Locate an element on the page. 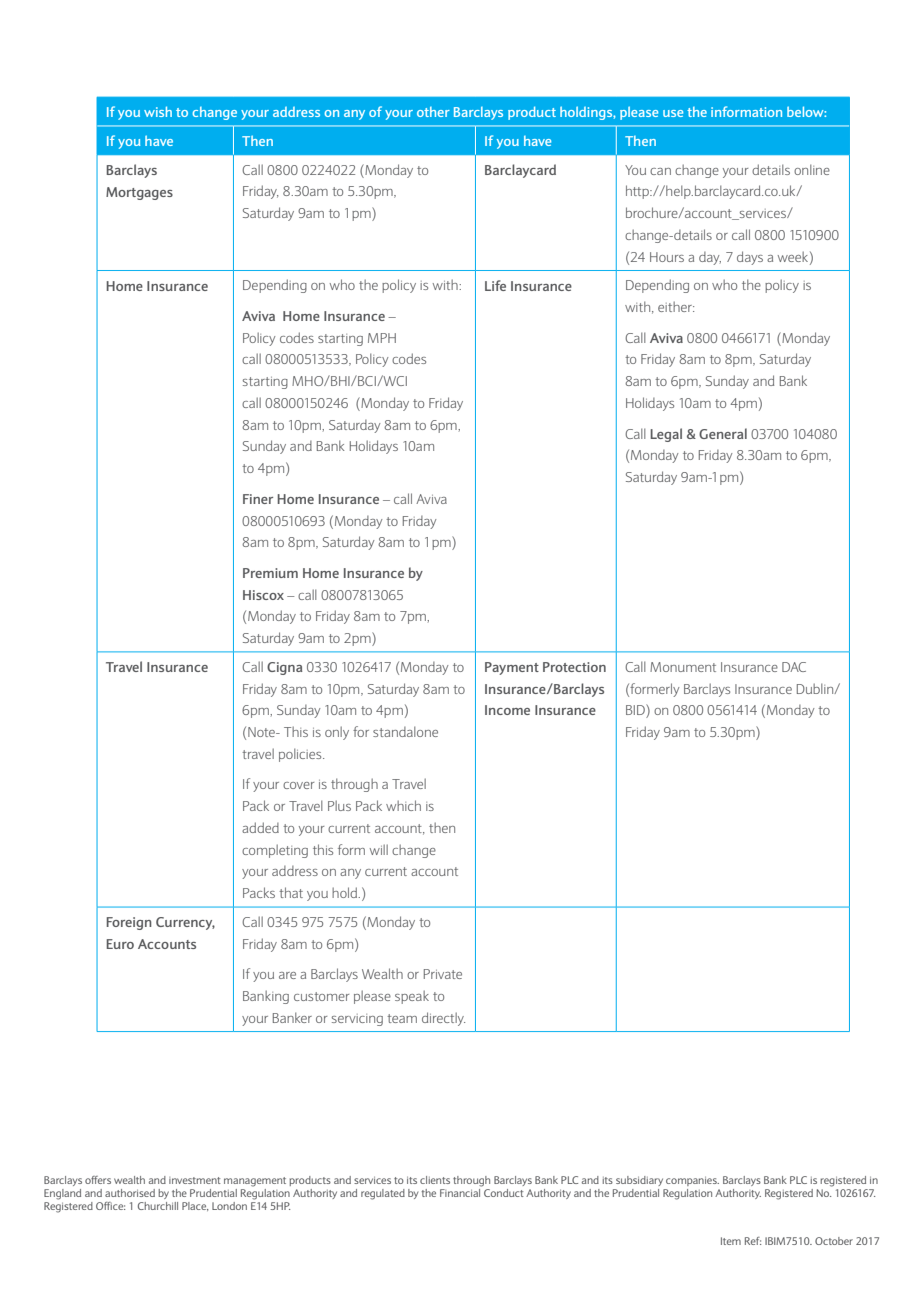 The image size is (924, 1308). Euro is located at coordinates (120, 944).
